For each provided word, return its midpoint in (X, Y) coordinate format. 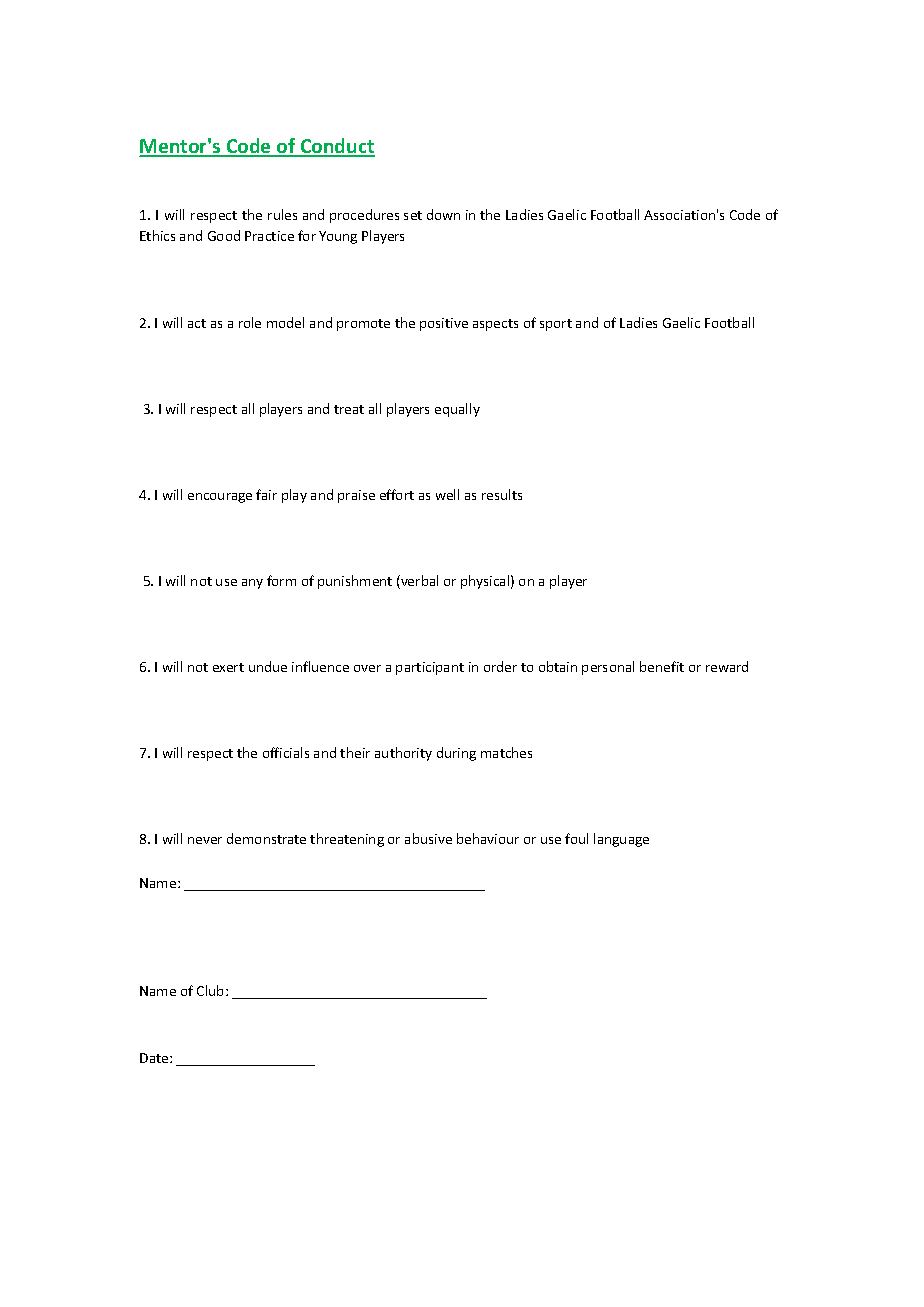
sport (556, 325)
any (252, 584)
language (621, 840)
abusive (428, 838)
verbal (418, 582)
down (443, 214)
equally (457, 410)
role (250, 322)
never (205, 840)
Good (224, 235)
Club (212, 990)
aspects (495, 325)
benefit (662, 666)
